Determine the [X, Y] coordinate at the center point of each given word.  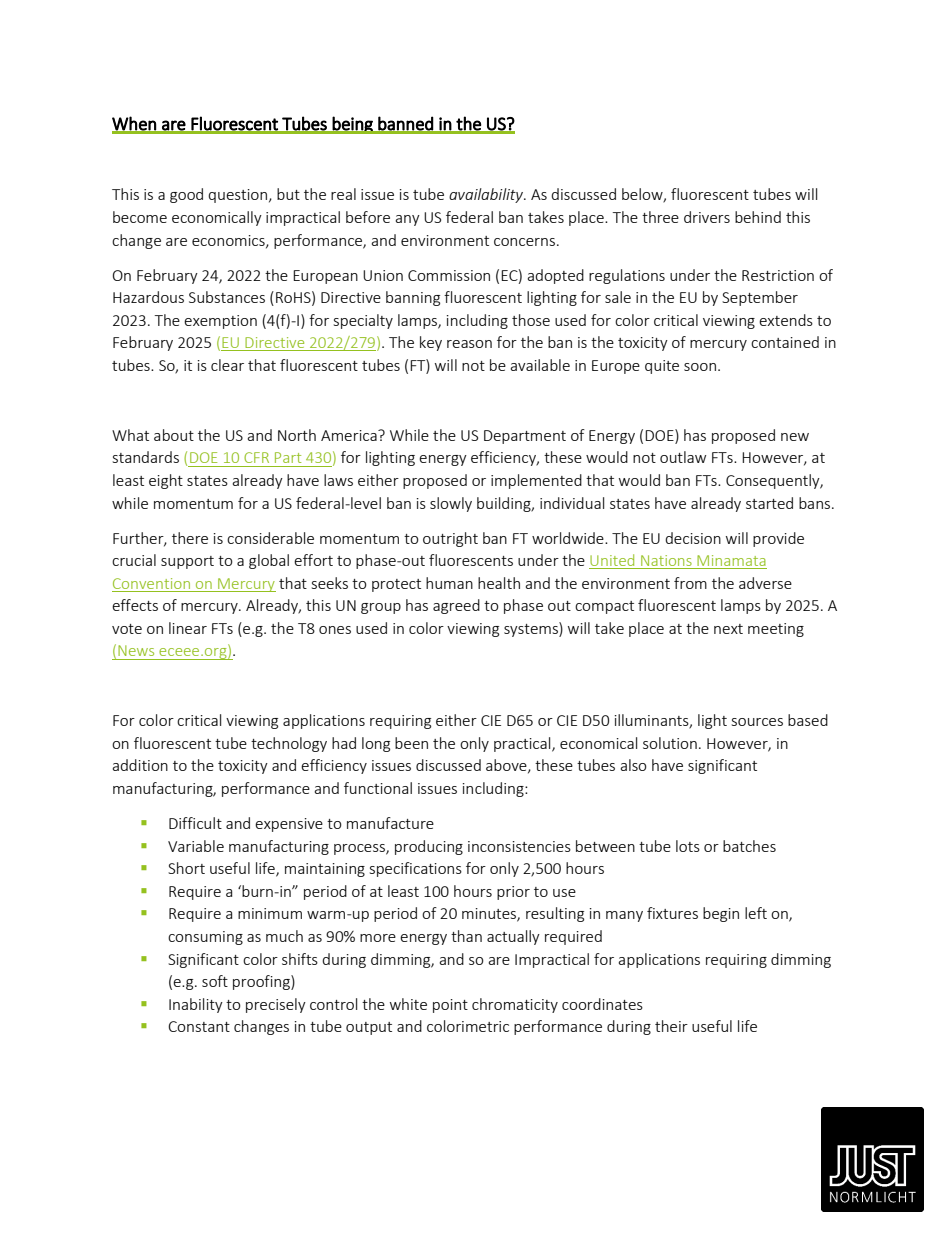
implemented [536, 481]
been [411, 743]
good [186, 195]
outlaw [683, 457]
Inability [196, 1005]
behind [758, 217]
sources [757, 722]
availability [487, 195]
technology [289, 744]
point [450, 1006]
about [174, 435]
